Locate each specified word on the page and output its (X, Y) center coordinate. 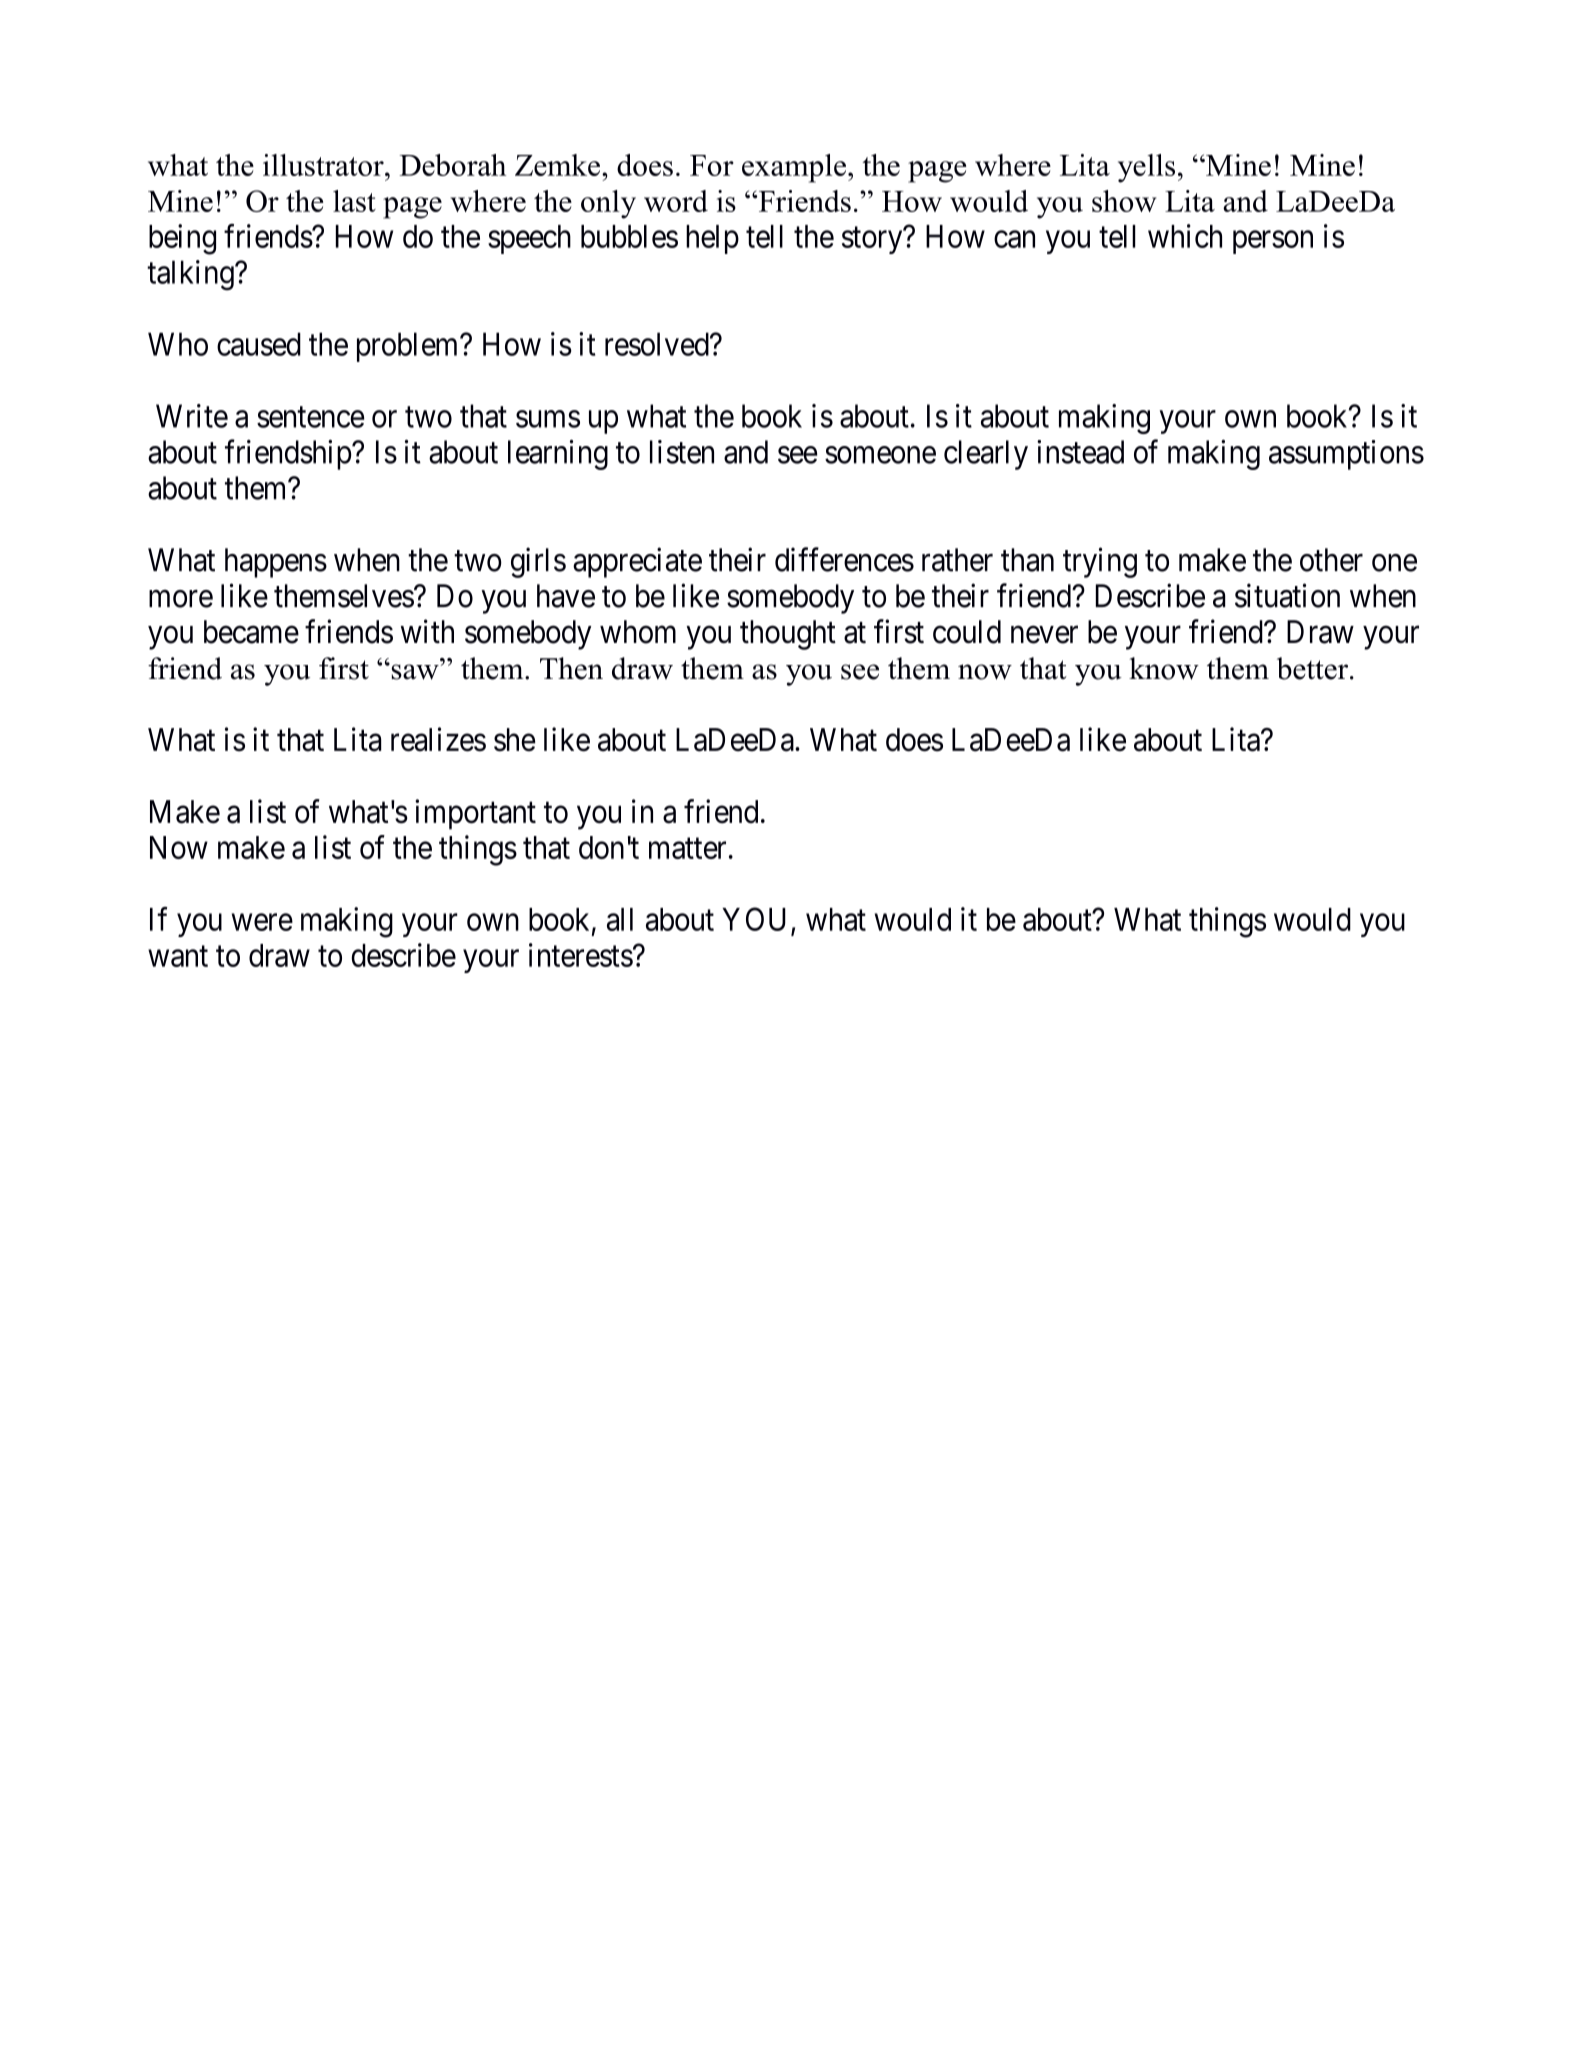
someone (880, 455)
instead (1080, 452)
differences (844, 559)
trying (1100, 562)
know (1164, 668)
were (262, 922)
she (515, 740)
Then (571, 668)
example (794, 168)
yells (1146, 168)
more (181, 599)
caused (259, 344)
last (354, 201)
